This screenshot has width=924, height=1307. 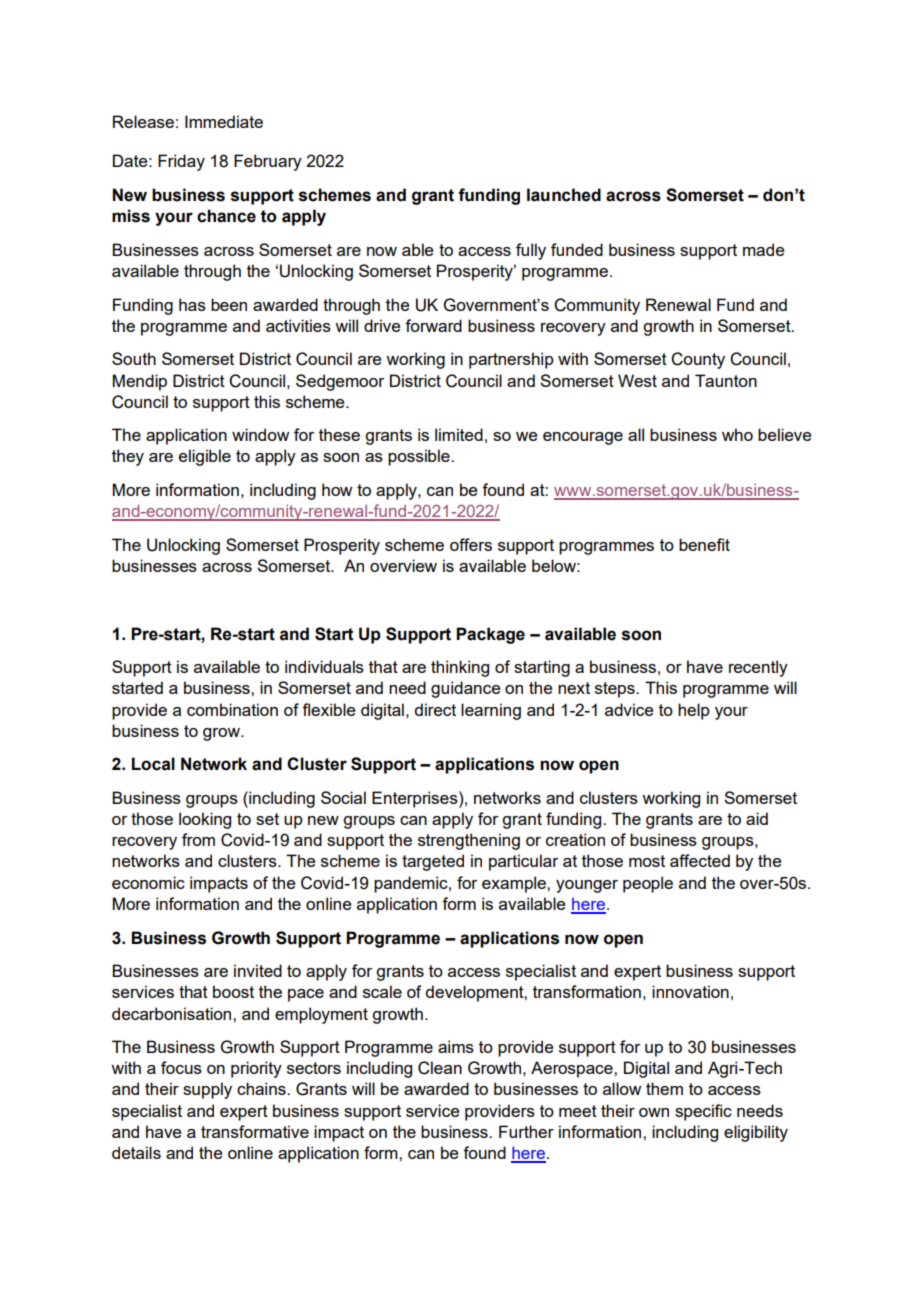 What do you see at coordinates (757, 818) in the screenshot?
I see `aid` at bounding box center [757, 818].
